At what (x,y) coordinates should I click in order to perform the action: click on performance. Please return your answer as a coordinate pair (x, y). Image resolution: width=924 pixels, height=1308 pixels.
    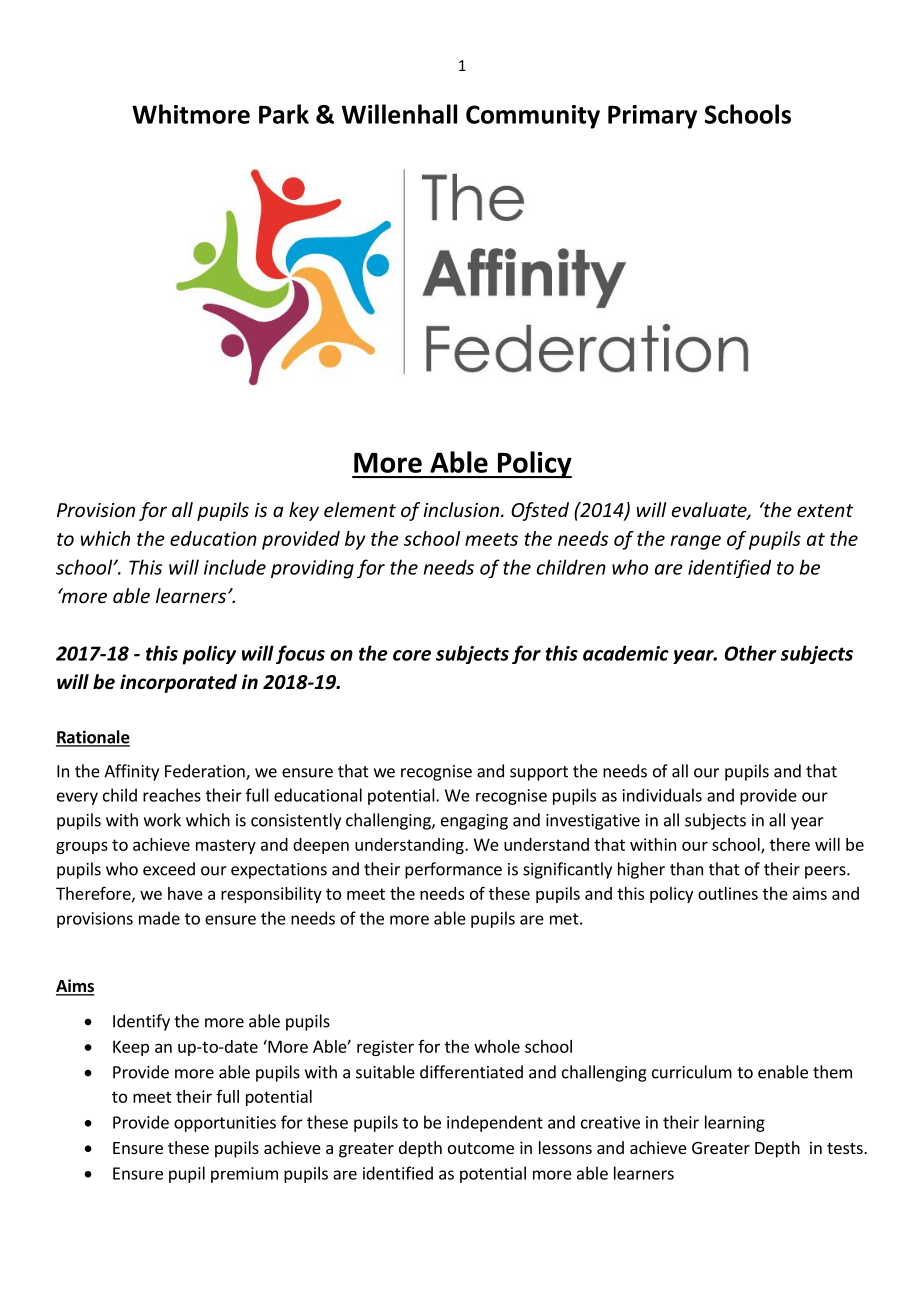
    Looking at the image, I should click on (453, 870).
